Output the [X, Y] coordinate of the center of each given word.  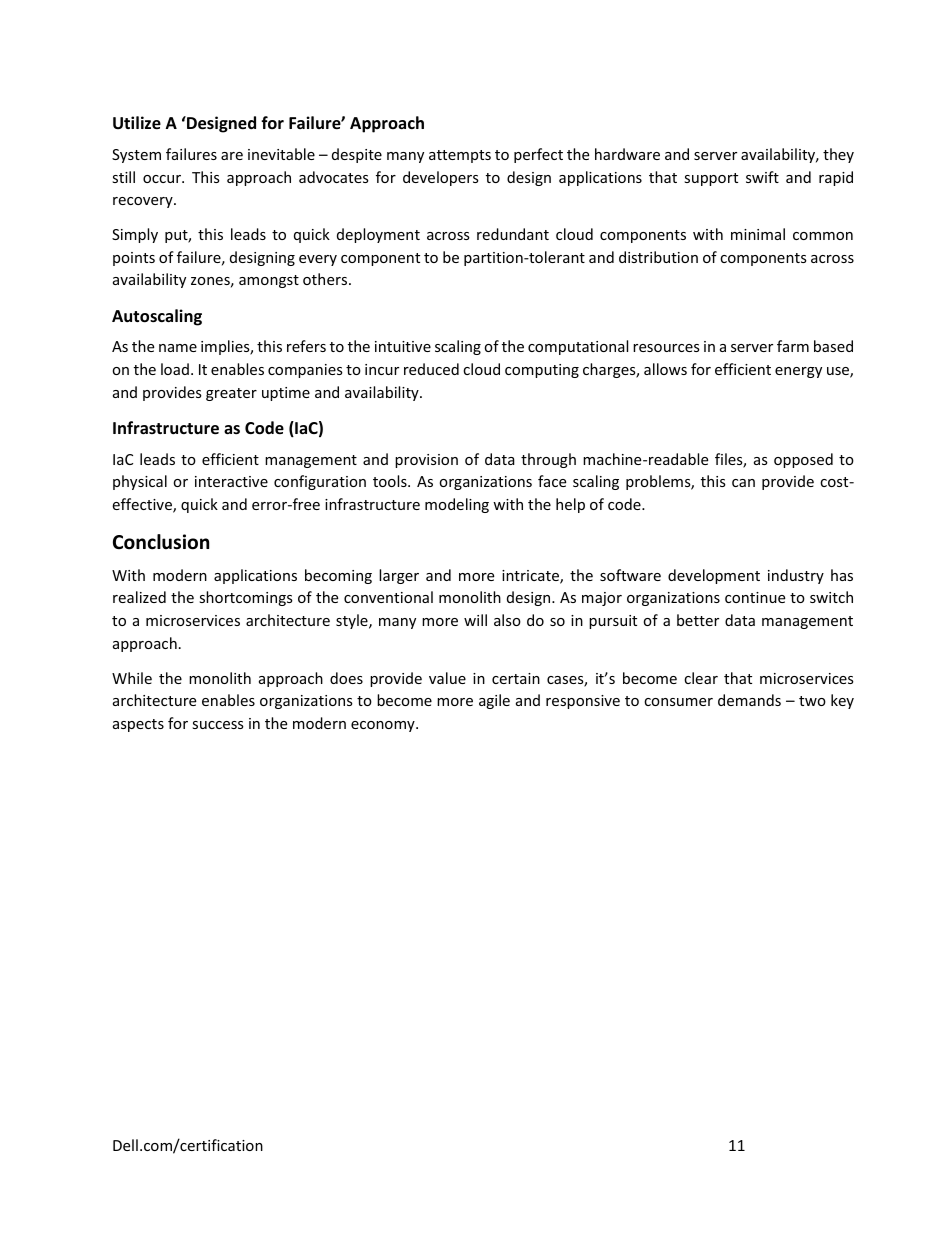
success [218, 725]
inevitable [281, 154]
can [743, 483]
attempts [460, 156]
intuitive [403, 346]
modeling [457, 505]
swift [762, 177]
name [178, 348]
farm [793, 346]
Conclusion [161, 542]
